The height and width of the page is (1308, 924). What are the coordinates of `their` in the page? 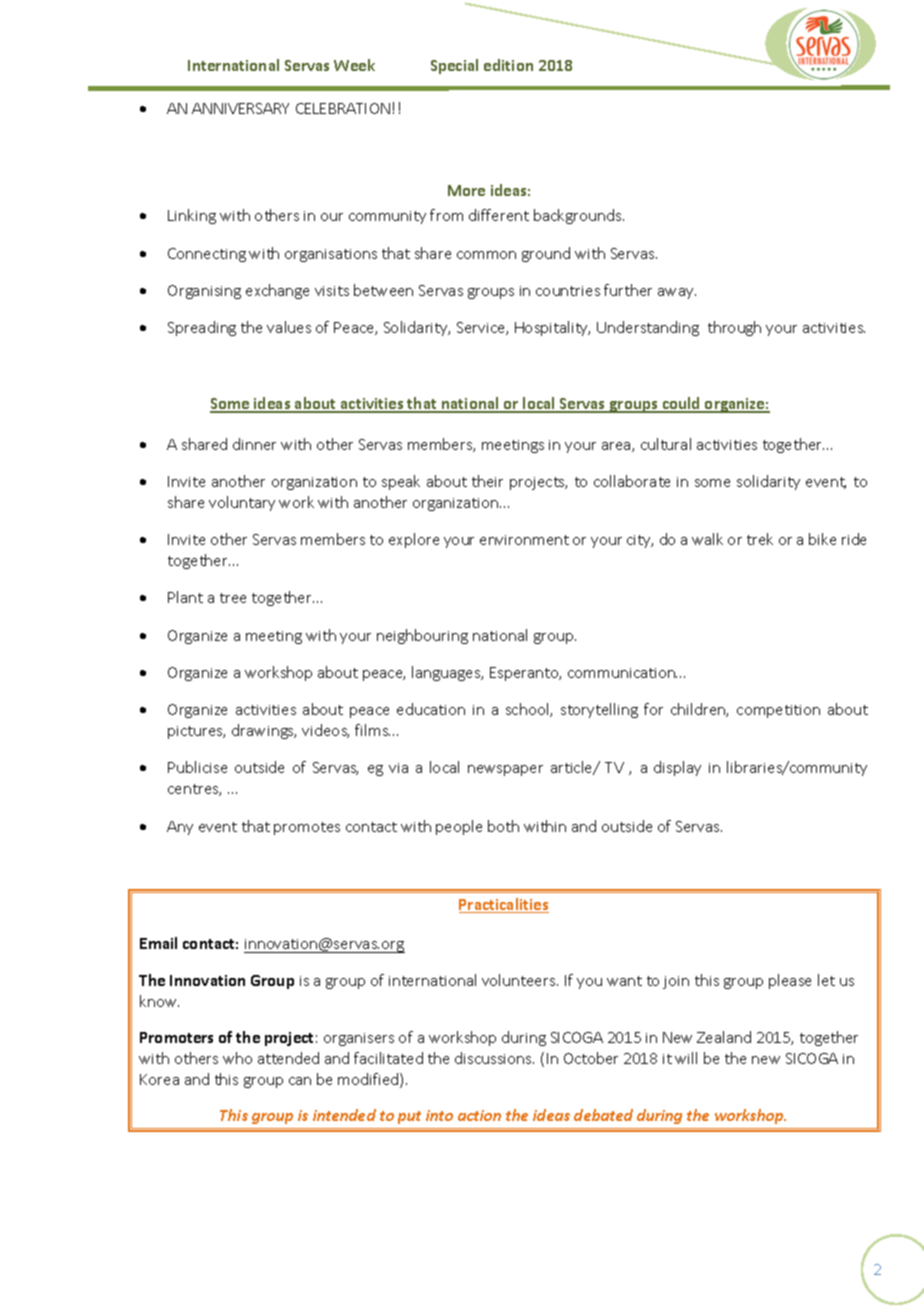 It's located at (487, 481).
